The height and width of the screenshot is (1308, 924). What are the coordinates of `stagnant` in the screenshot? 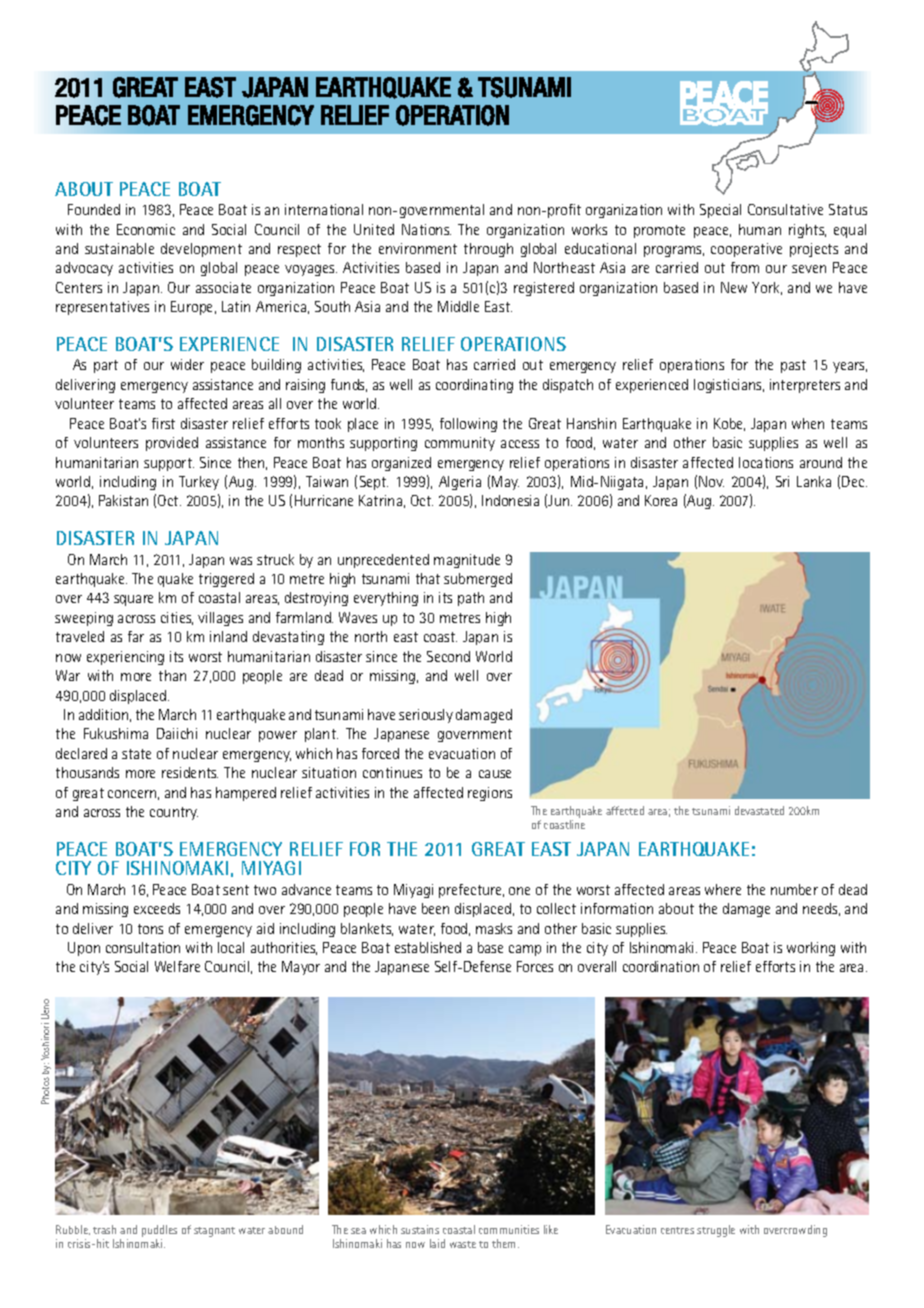 It's located at (214, 1232).
